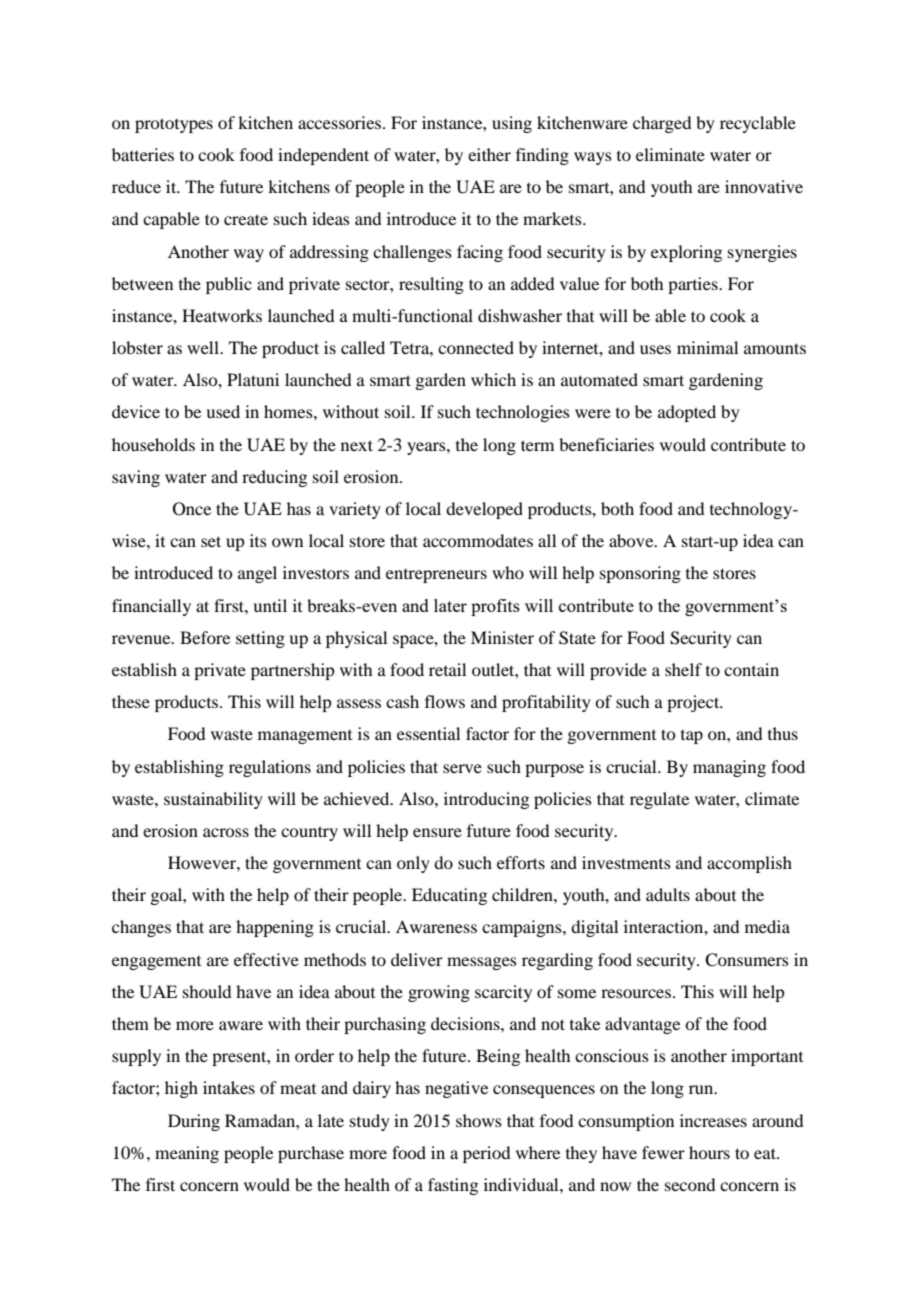  What do you see at coordinates (709, 1152) in the screenshot?
I see `hours` at bounding box center [709, 1152].
